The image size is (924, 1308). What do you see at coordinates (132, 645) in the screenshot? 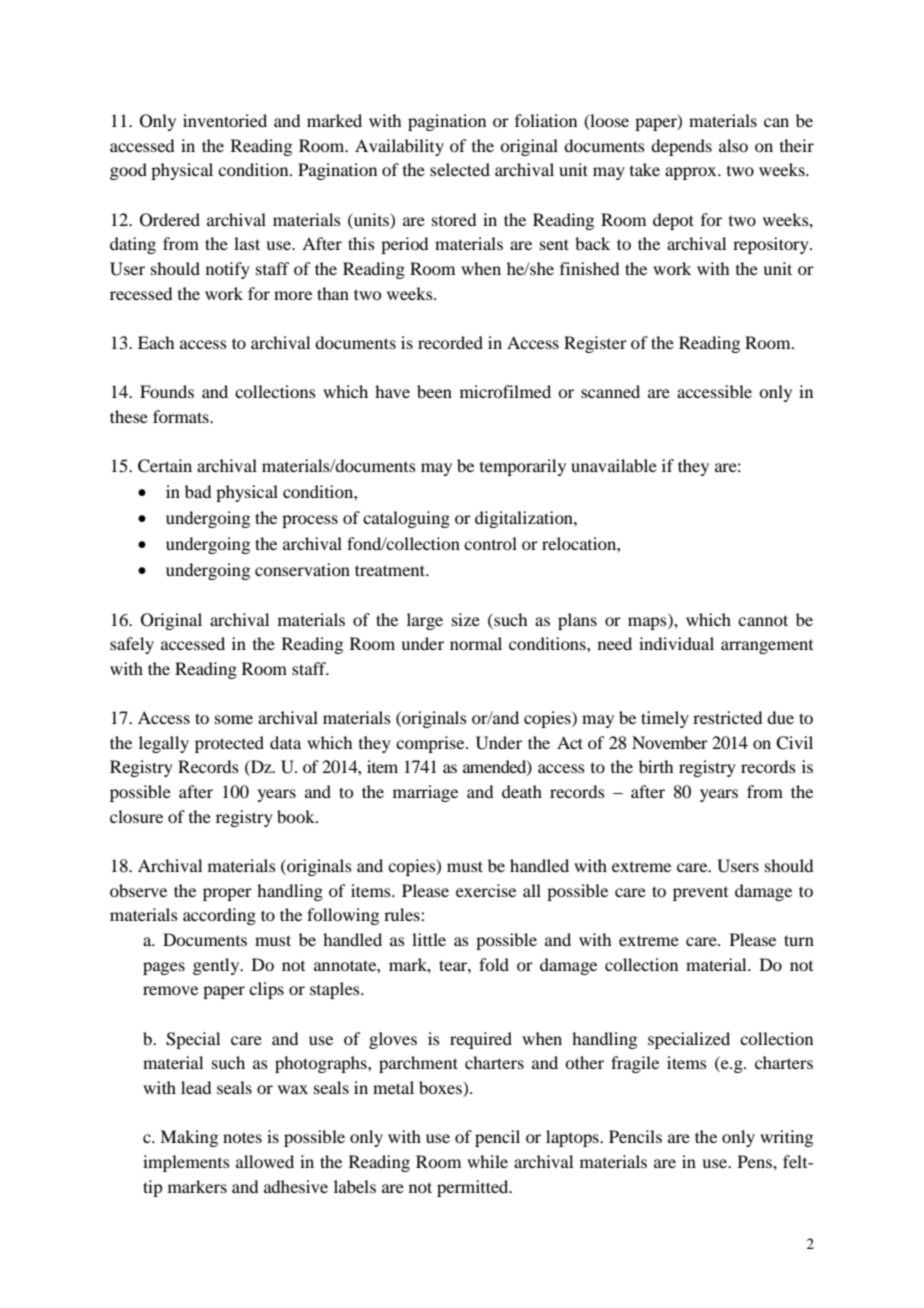
I see `safely` at bounding box center [132, 645].
